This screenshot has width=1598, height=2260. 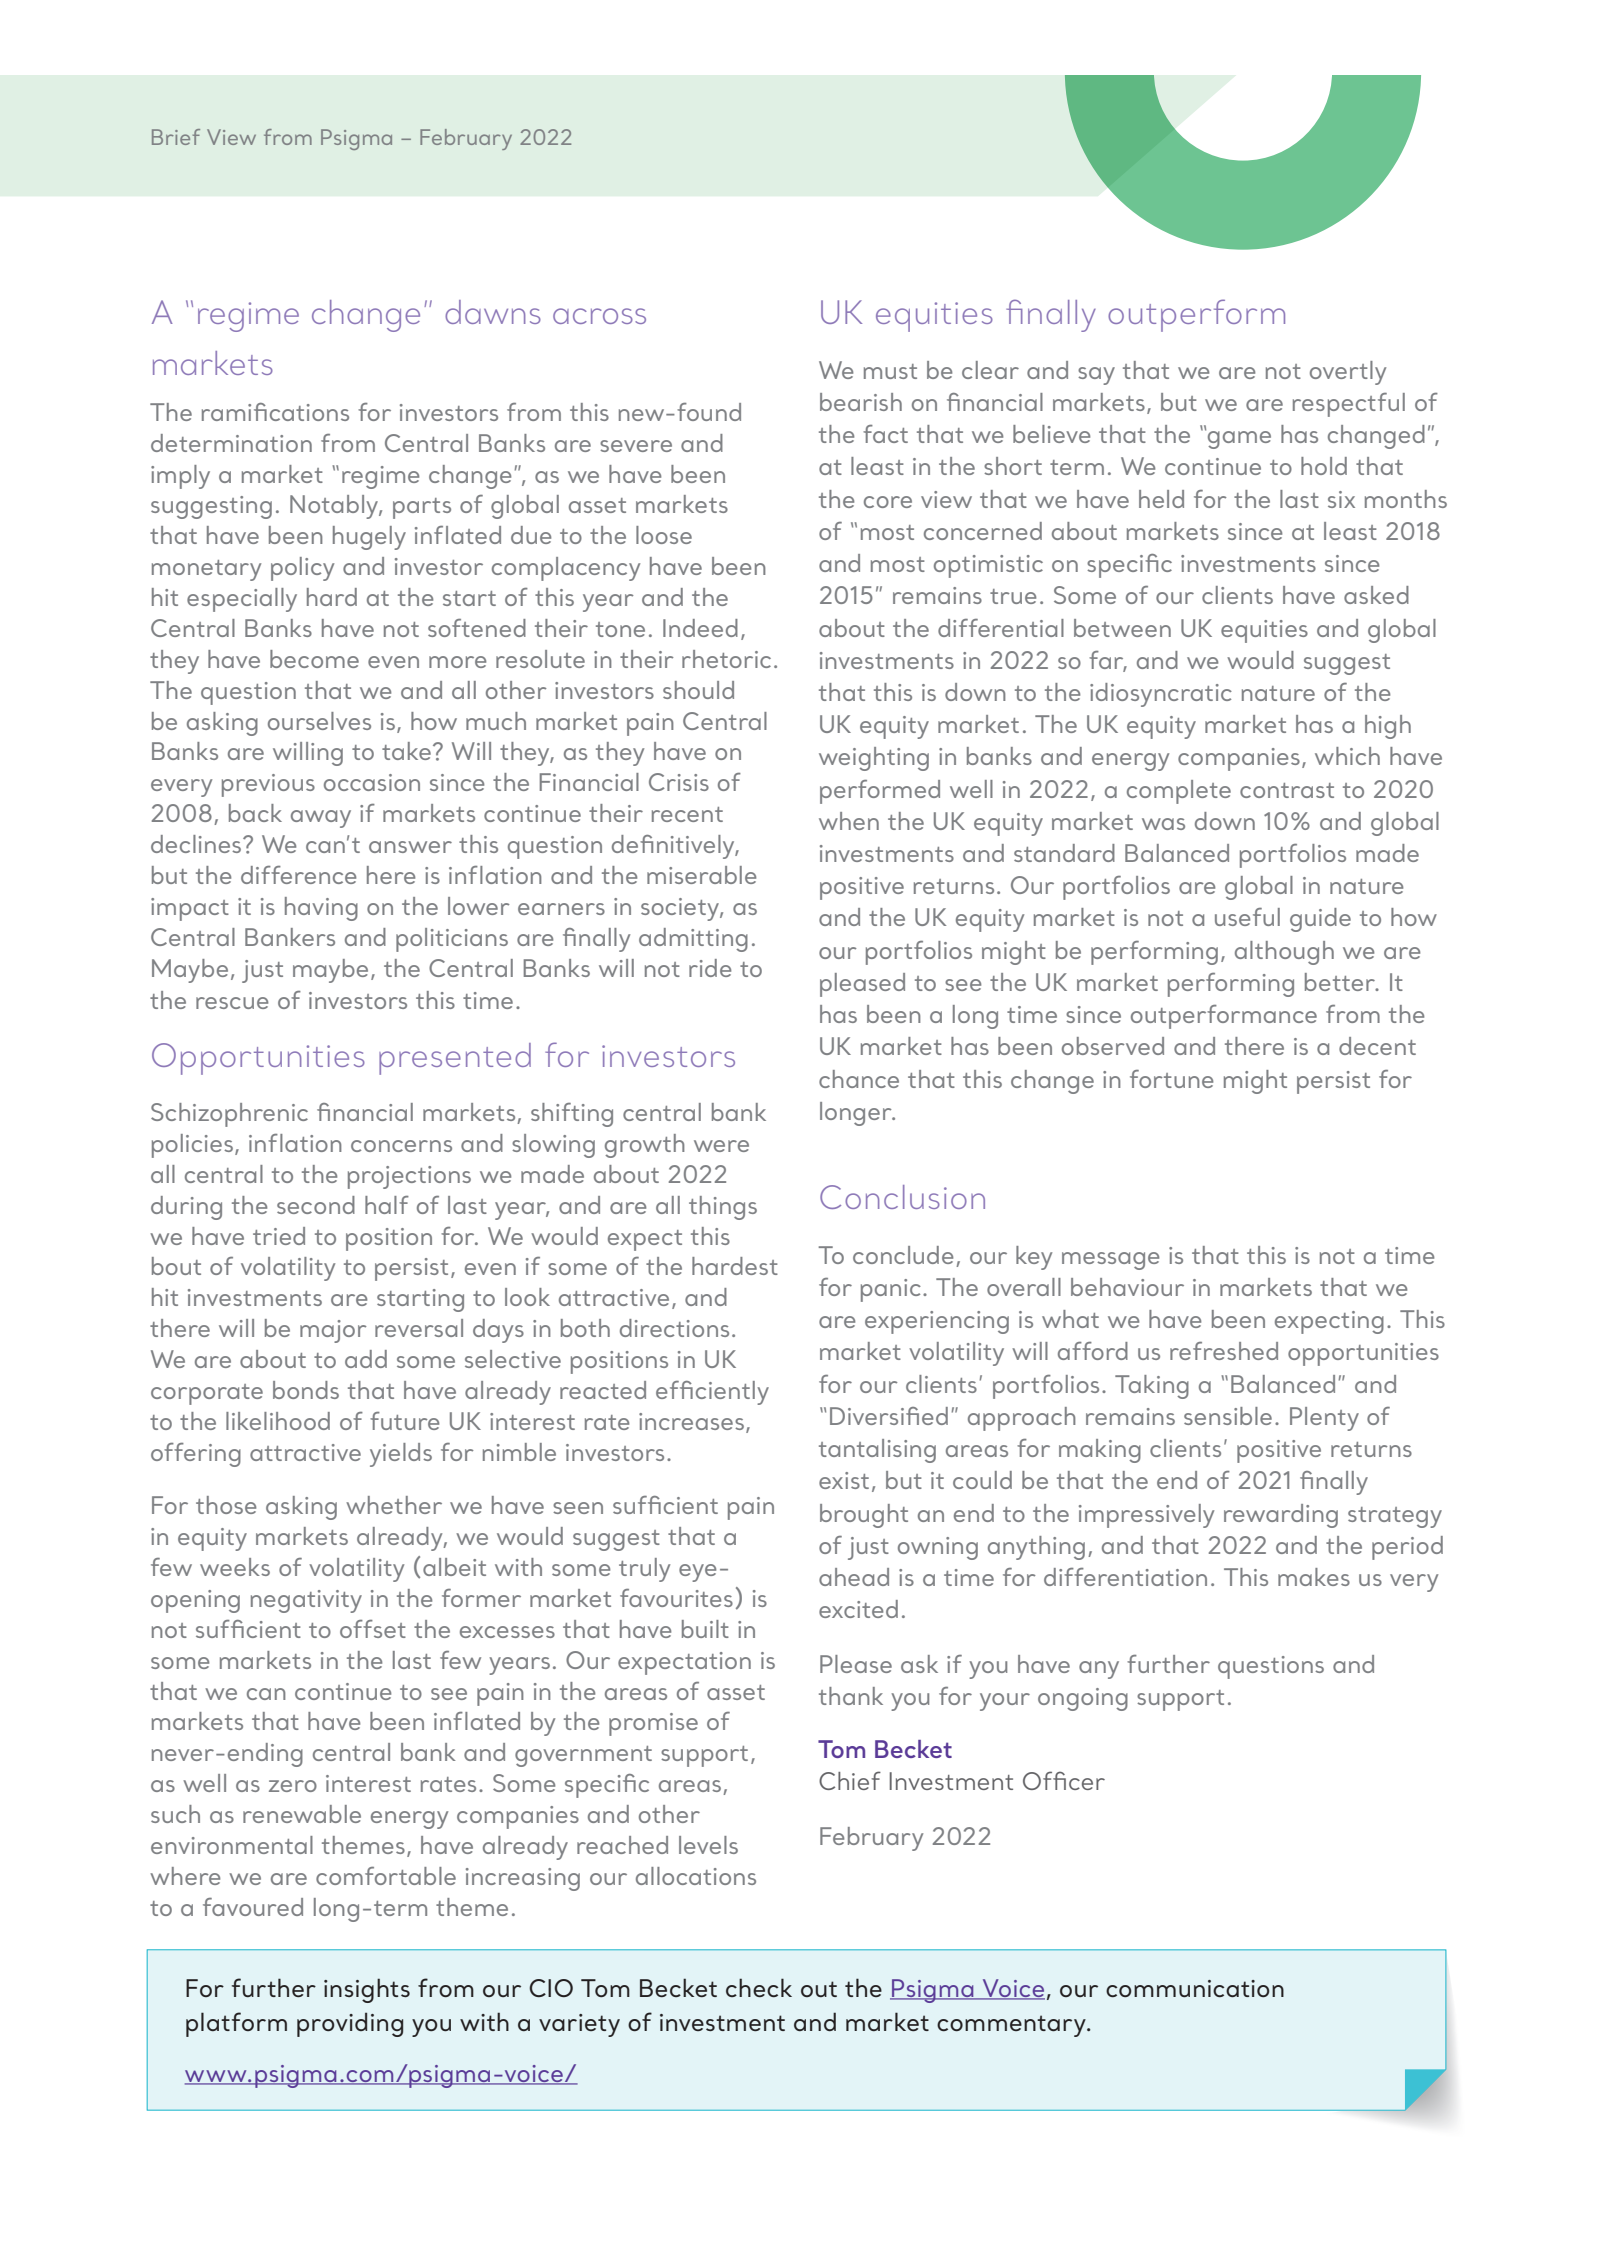 I want to click on Brief, so click(x=176, y=137).
